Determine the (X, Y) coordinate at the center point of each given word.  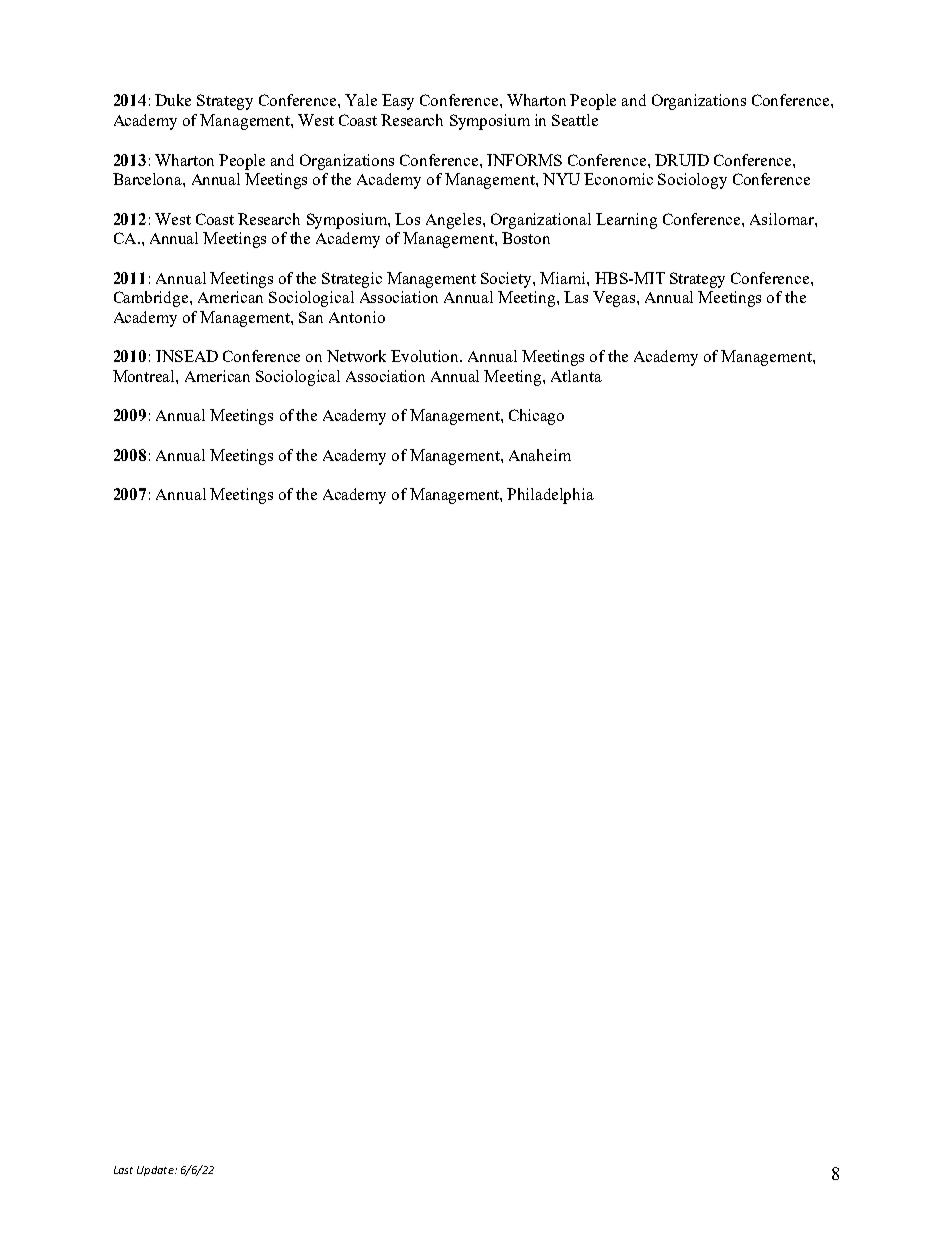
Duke (173, 100)
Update (156, 1171)
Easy (398, 102)
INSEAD (187, 356)
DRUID (682, 160)
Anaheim (540, 455)
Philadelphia (550, 496)
